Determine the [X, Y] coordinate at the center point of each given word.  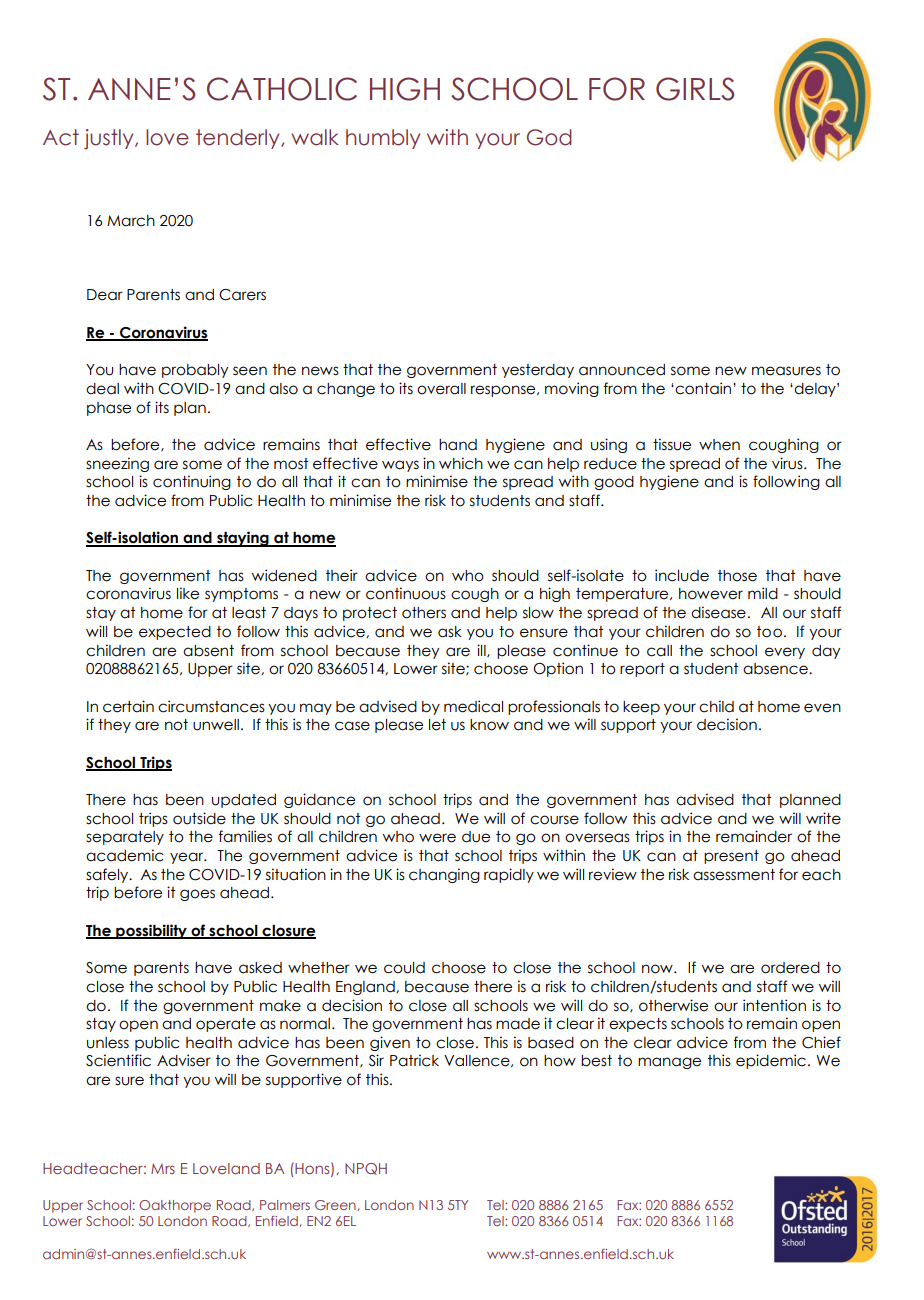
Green [336, 1205]
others [424, 613]
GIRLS [695, 89]
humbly [383, 139]
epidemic [771, 1061]
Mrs [163, 1168]
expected [175, 633]
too [769, 632]
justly [110, 139]
